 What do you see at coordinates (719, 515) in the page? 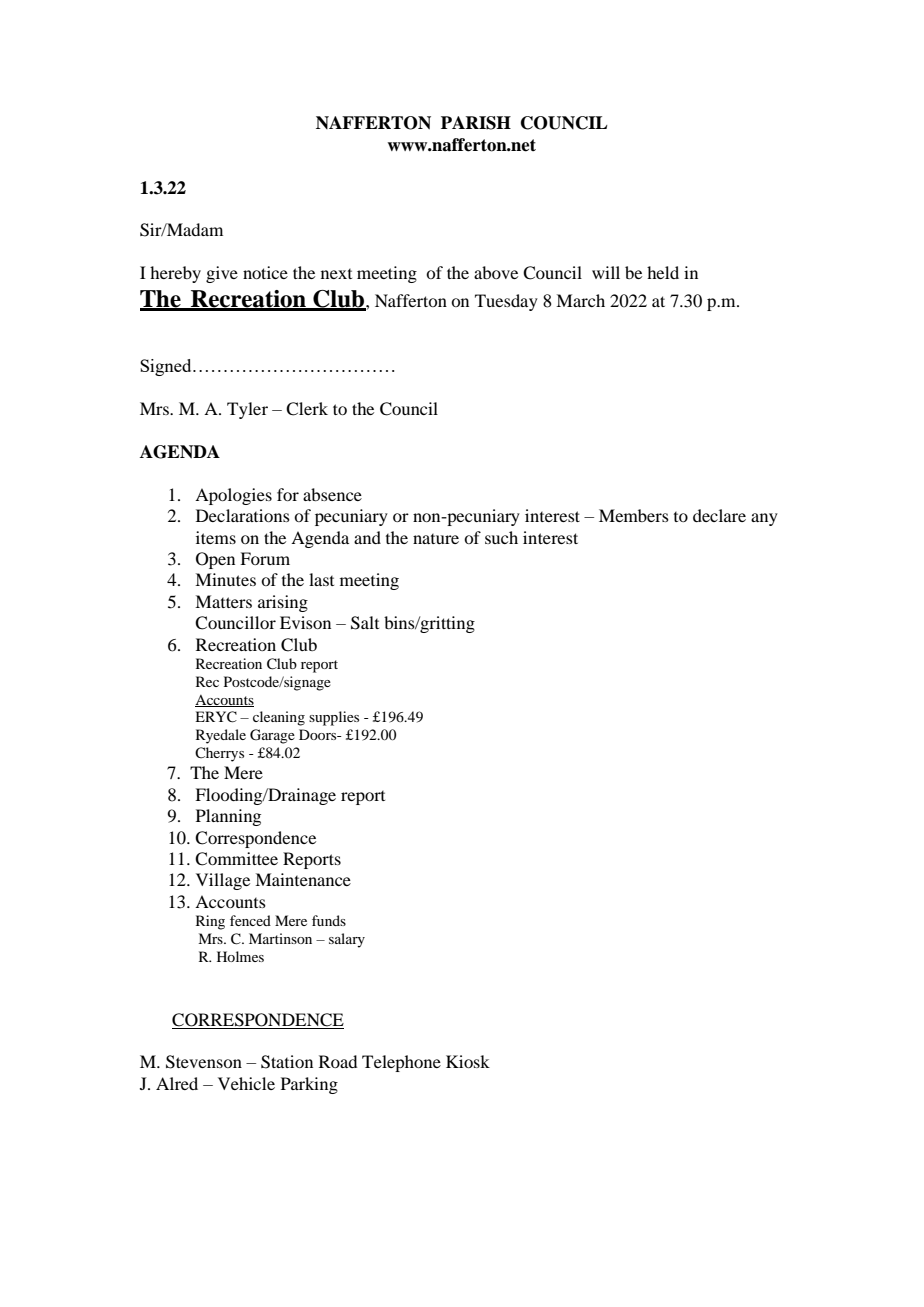
I see `declare` at bounding box center [719, 515].
